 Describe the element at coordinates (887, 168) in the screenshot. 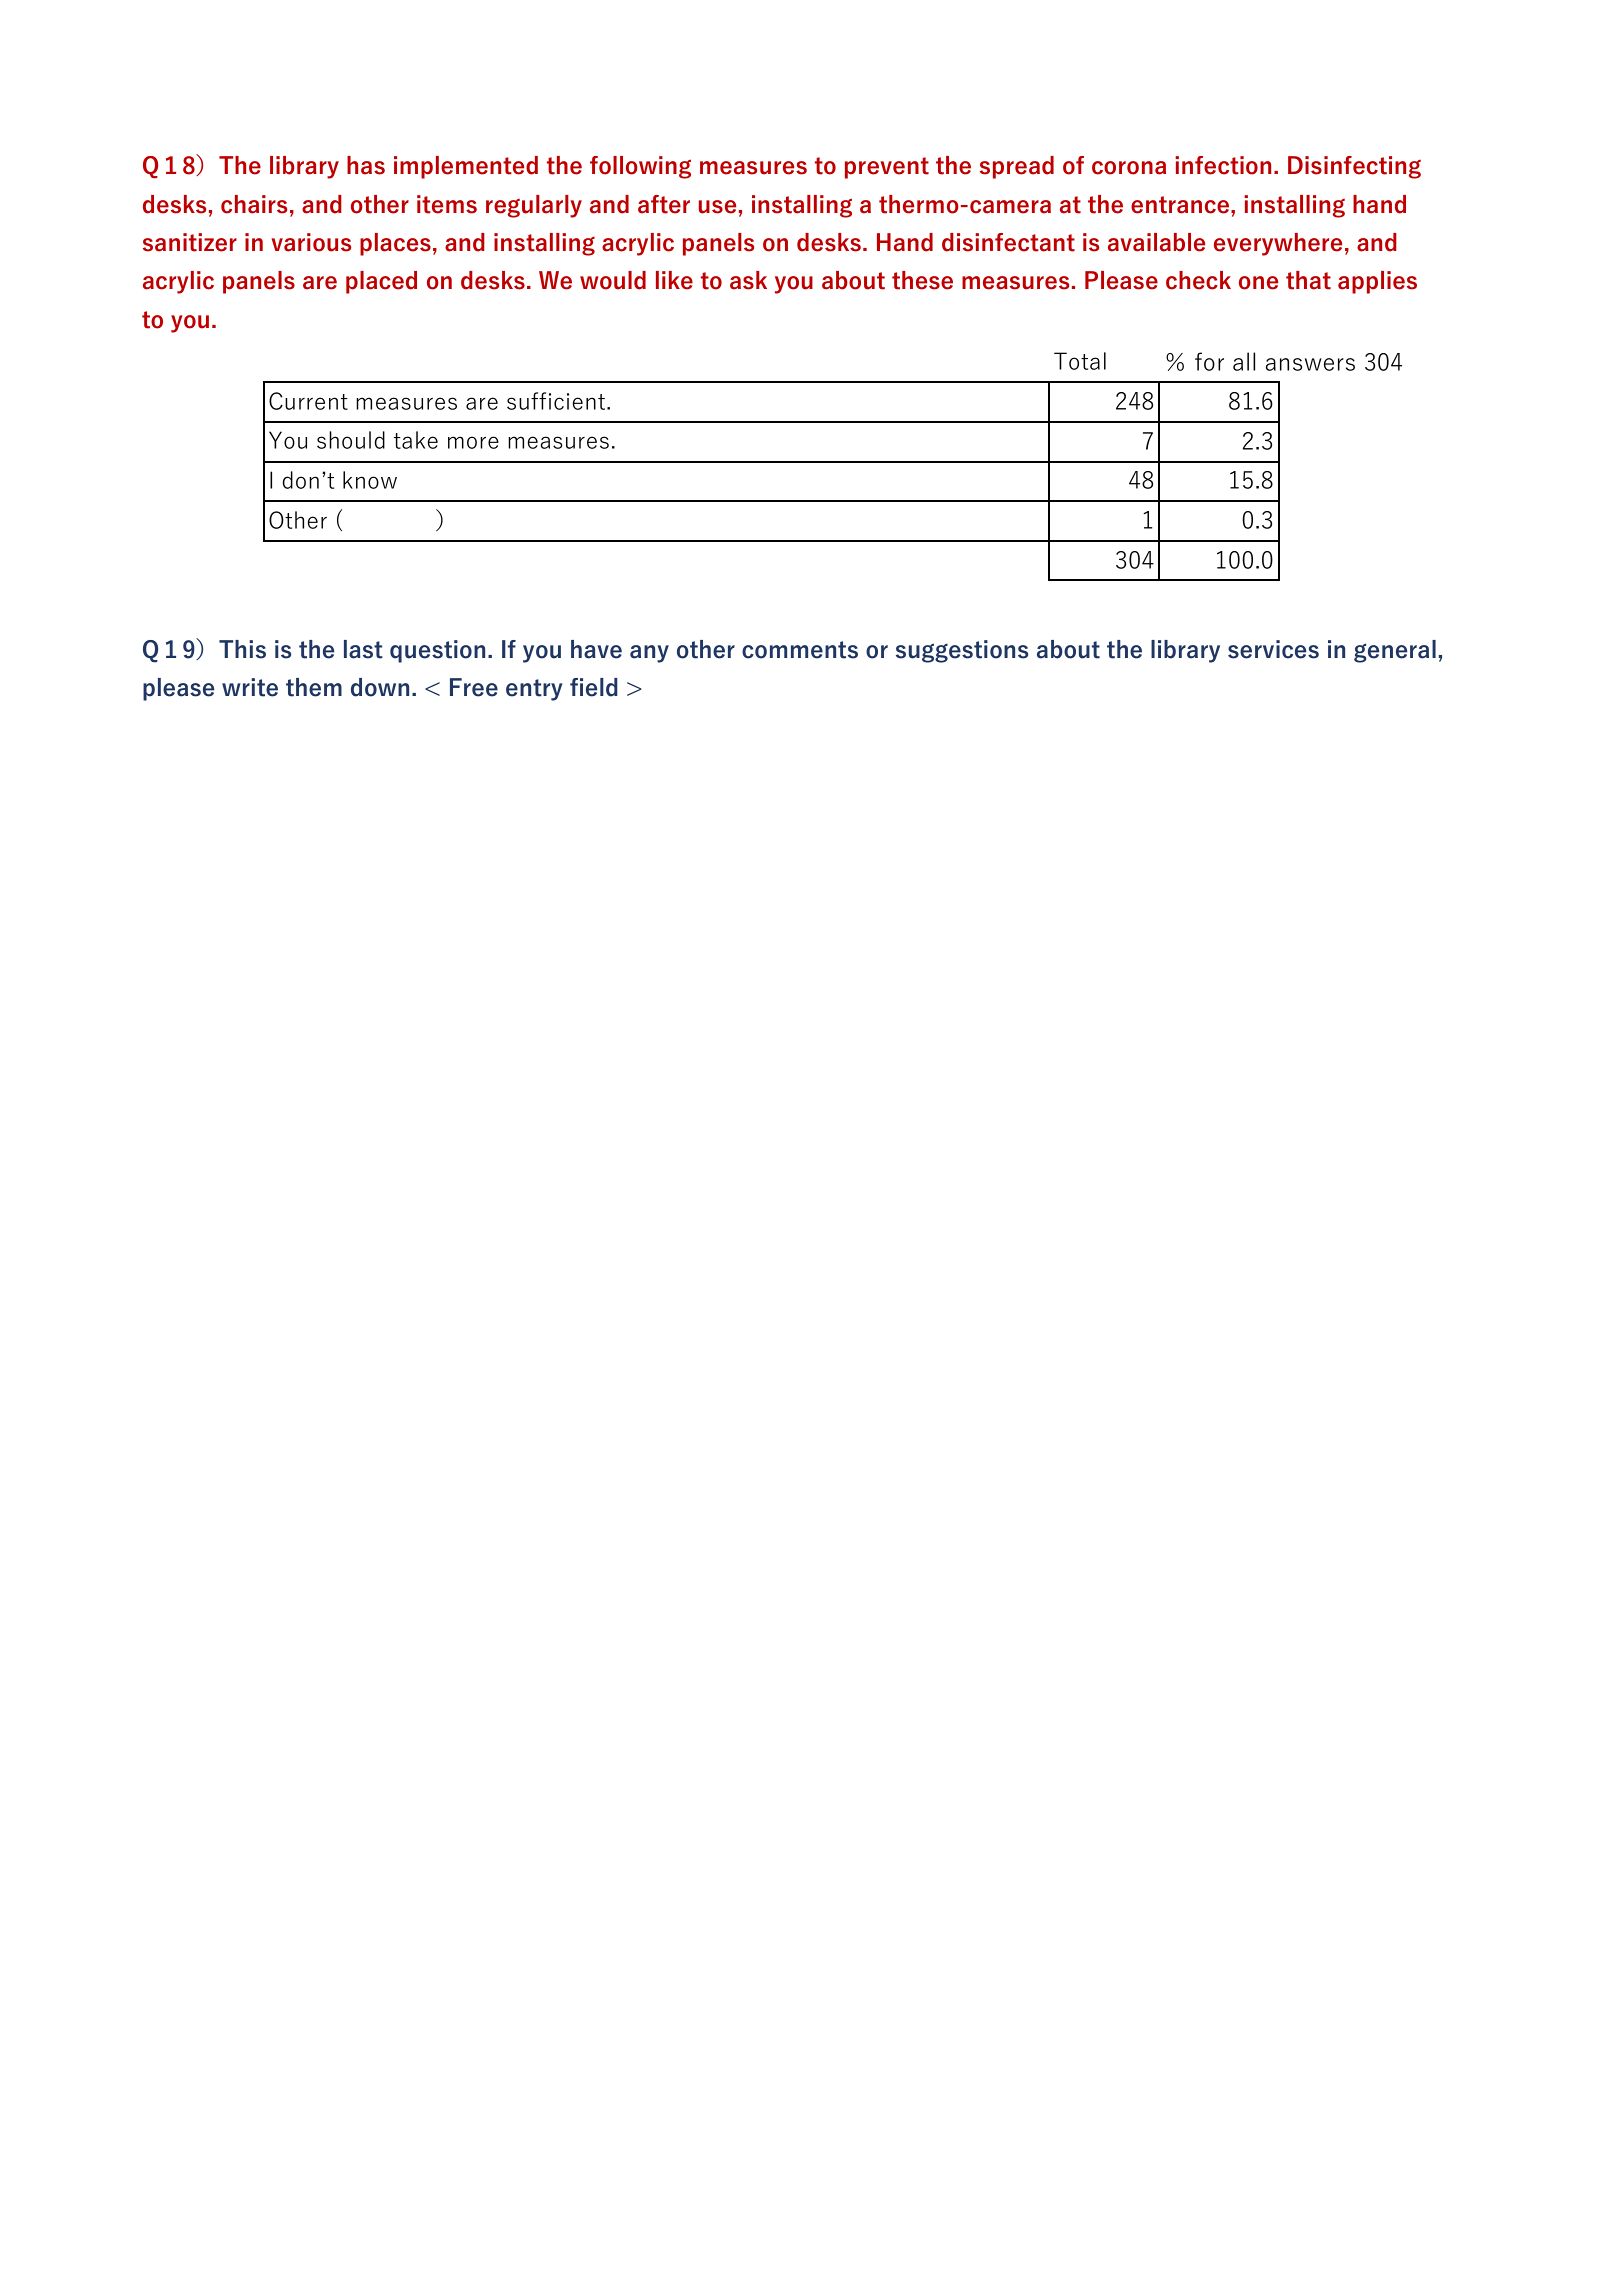

I see `prevent` at that location.
